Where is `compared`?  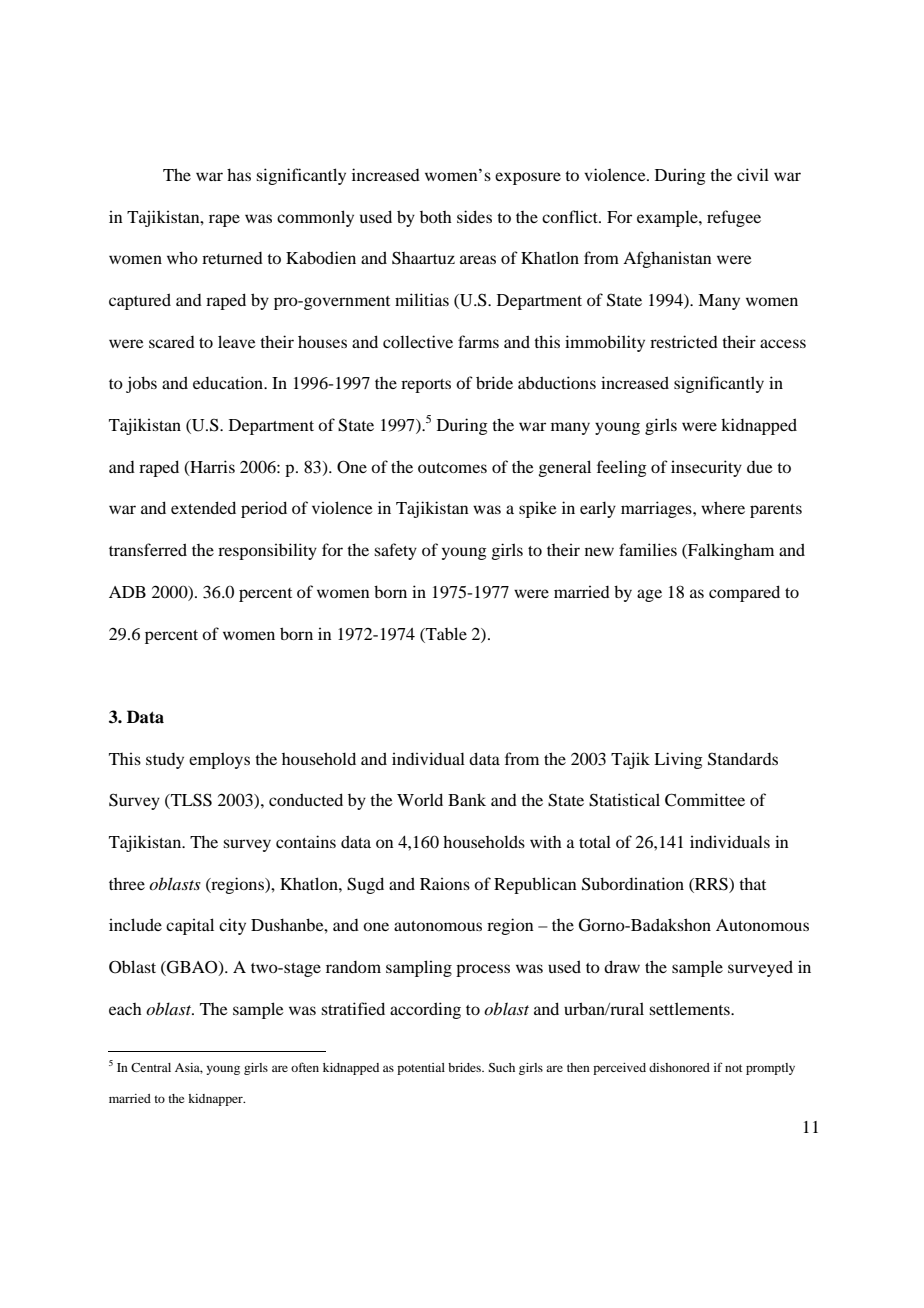 compared is located at coordinates (744, 593).
